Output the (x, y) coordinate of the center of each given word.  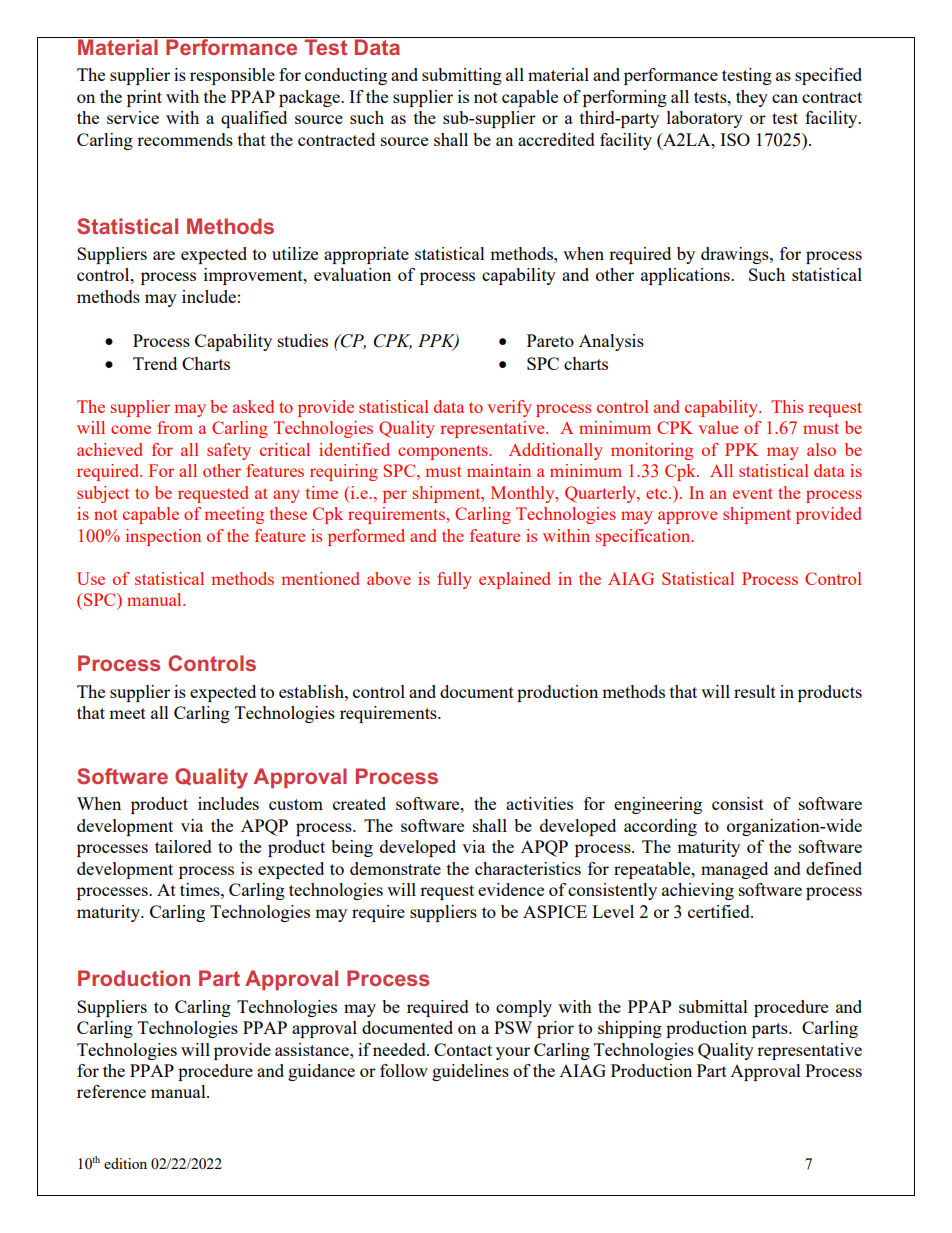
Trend (155, 363)
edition (125, 1163)
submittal (713, 1006)
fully (454, 580)
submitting (462, 76)
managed (734, 870)
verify (509, 408)
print (144, 98)
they (752, 98)
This (787, 406)
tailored (183, 846)
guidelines (470, 1072)
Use (91, 578)
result (755, 691)
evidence (511, 889)
